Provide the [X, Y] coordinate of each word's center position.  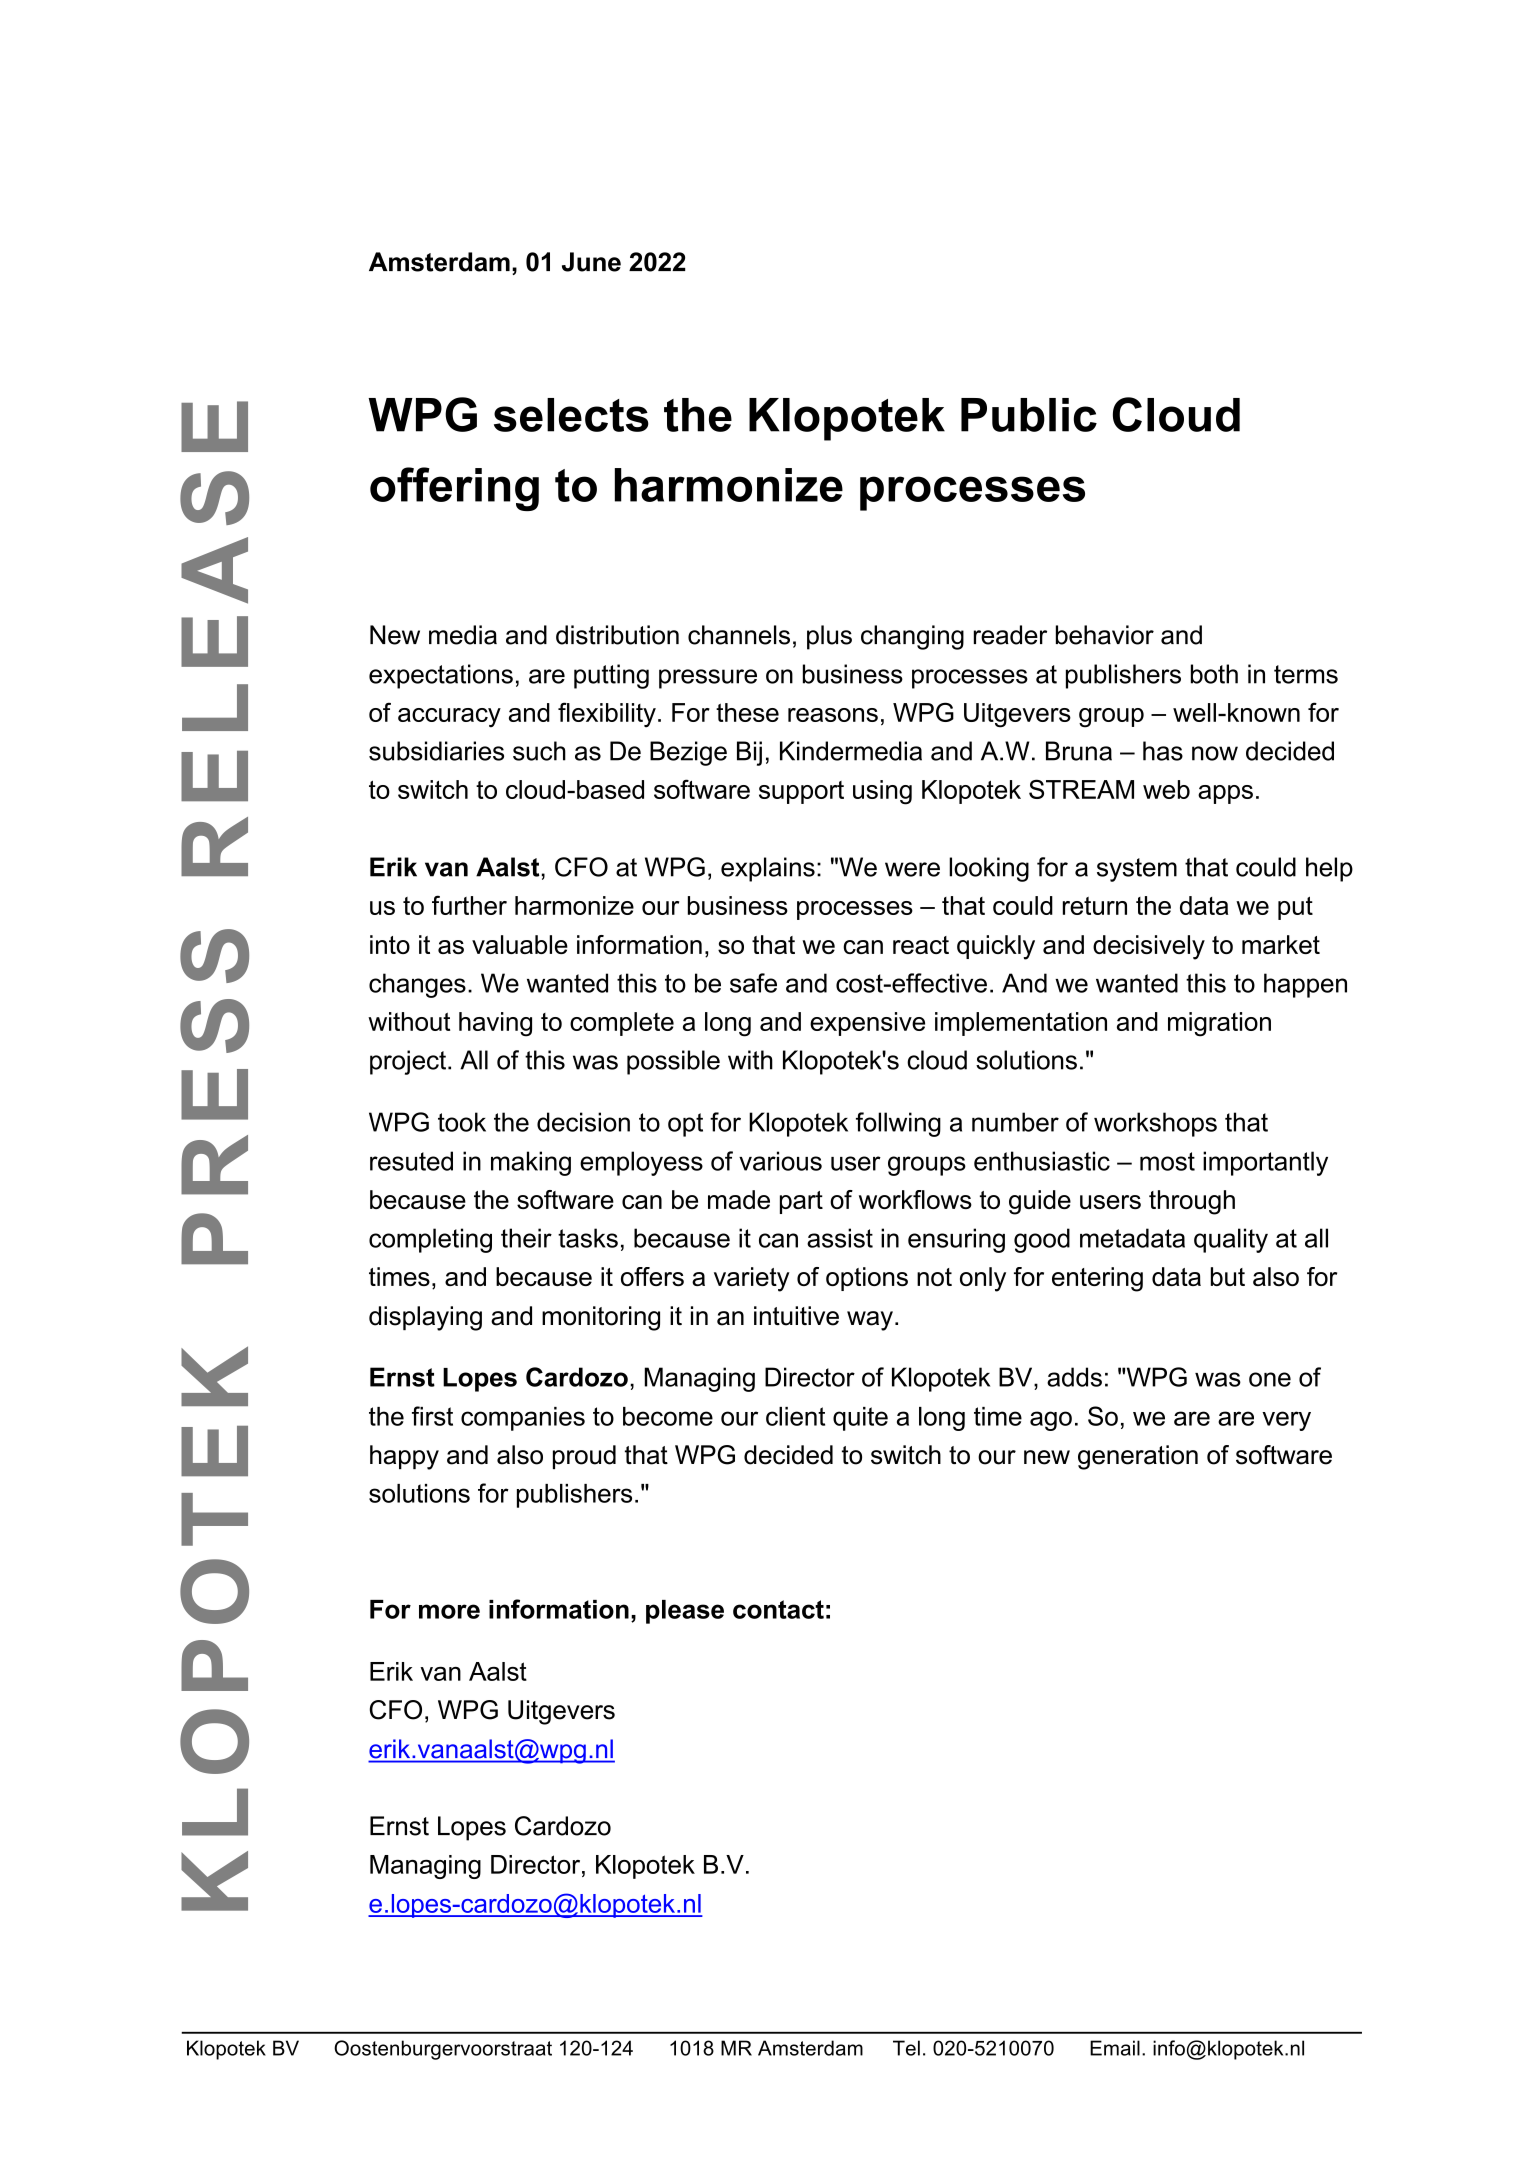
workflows [915, 1199]
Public [1029, 415]
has [1163, 751]
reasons [833, 715]
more [449, 1611]
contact [778, 1609]
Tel [906, 2048]
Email [1115, 2048]
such [539, 751]
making [531, 1163]
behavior [1105, 635]
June [591, 262]
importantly [1265, 1163]
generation [1138, 1457]
